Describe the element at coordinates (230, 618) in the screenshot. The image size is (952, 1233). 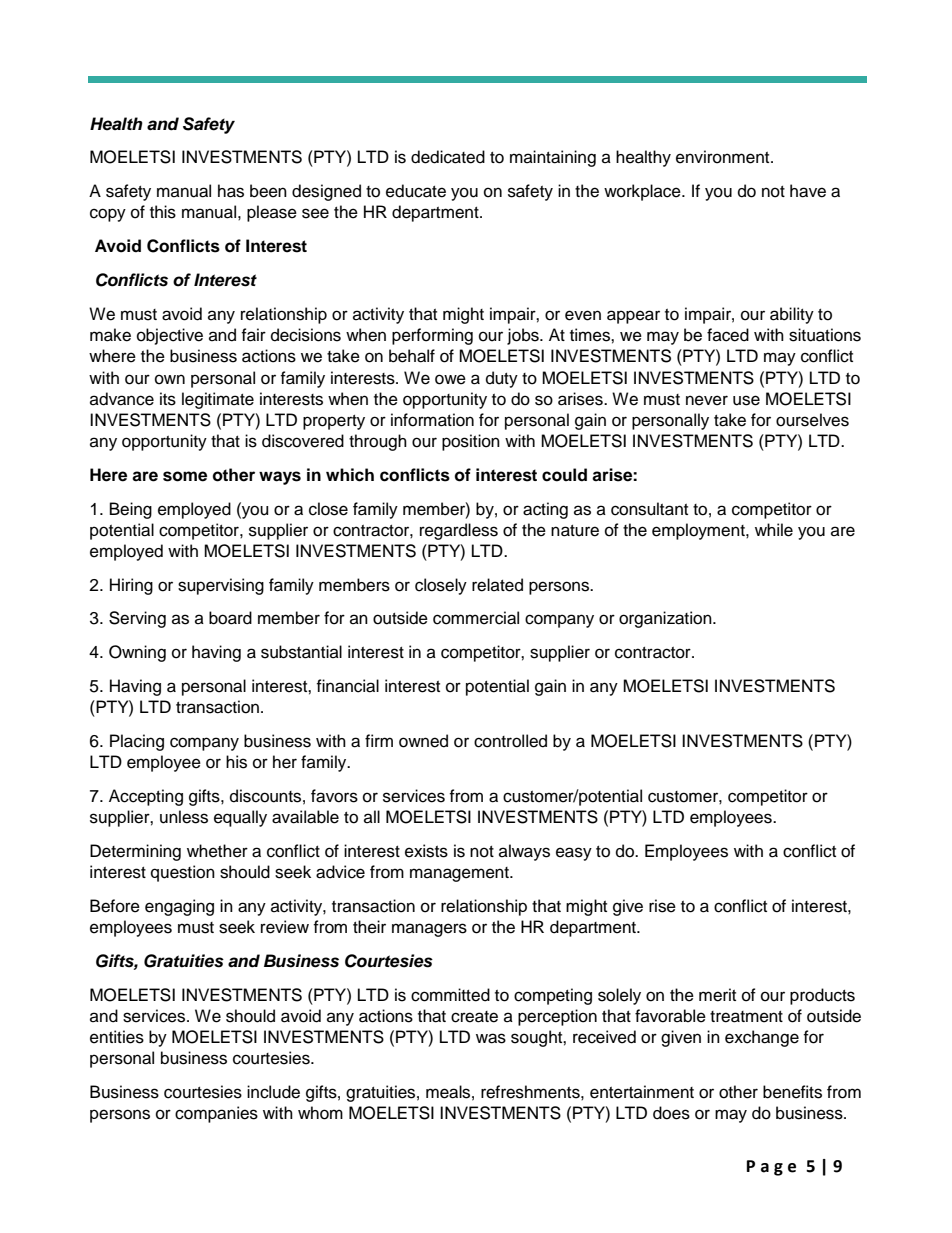
I see `board` at that location.
